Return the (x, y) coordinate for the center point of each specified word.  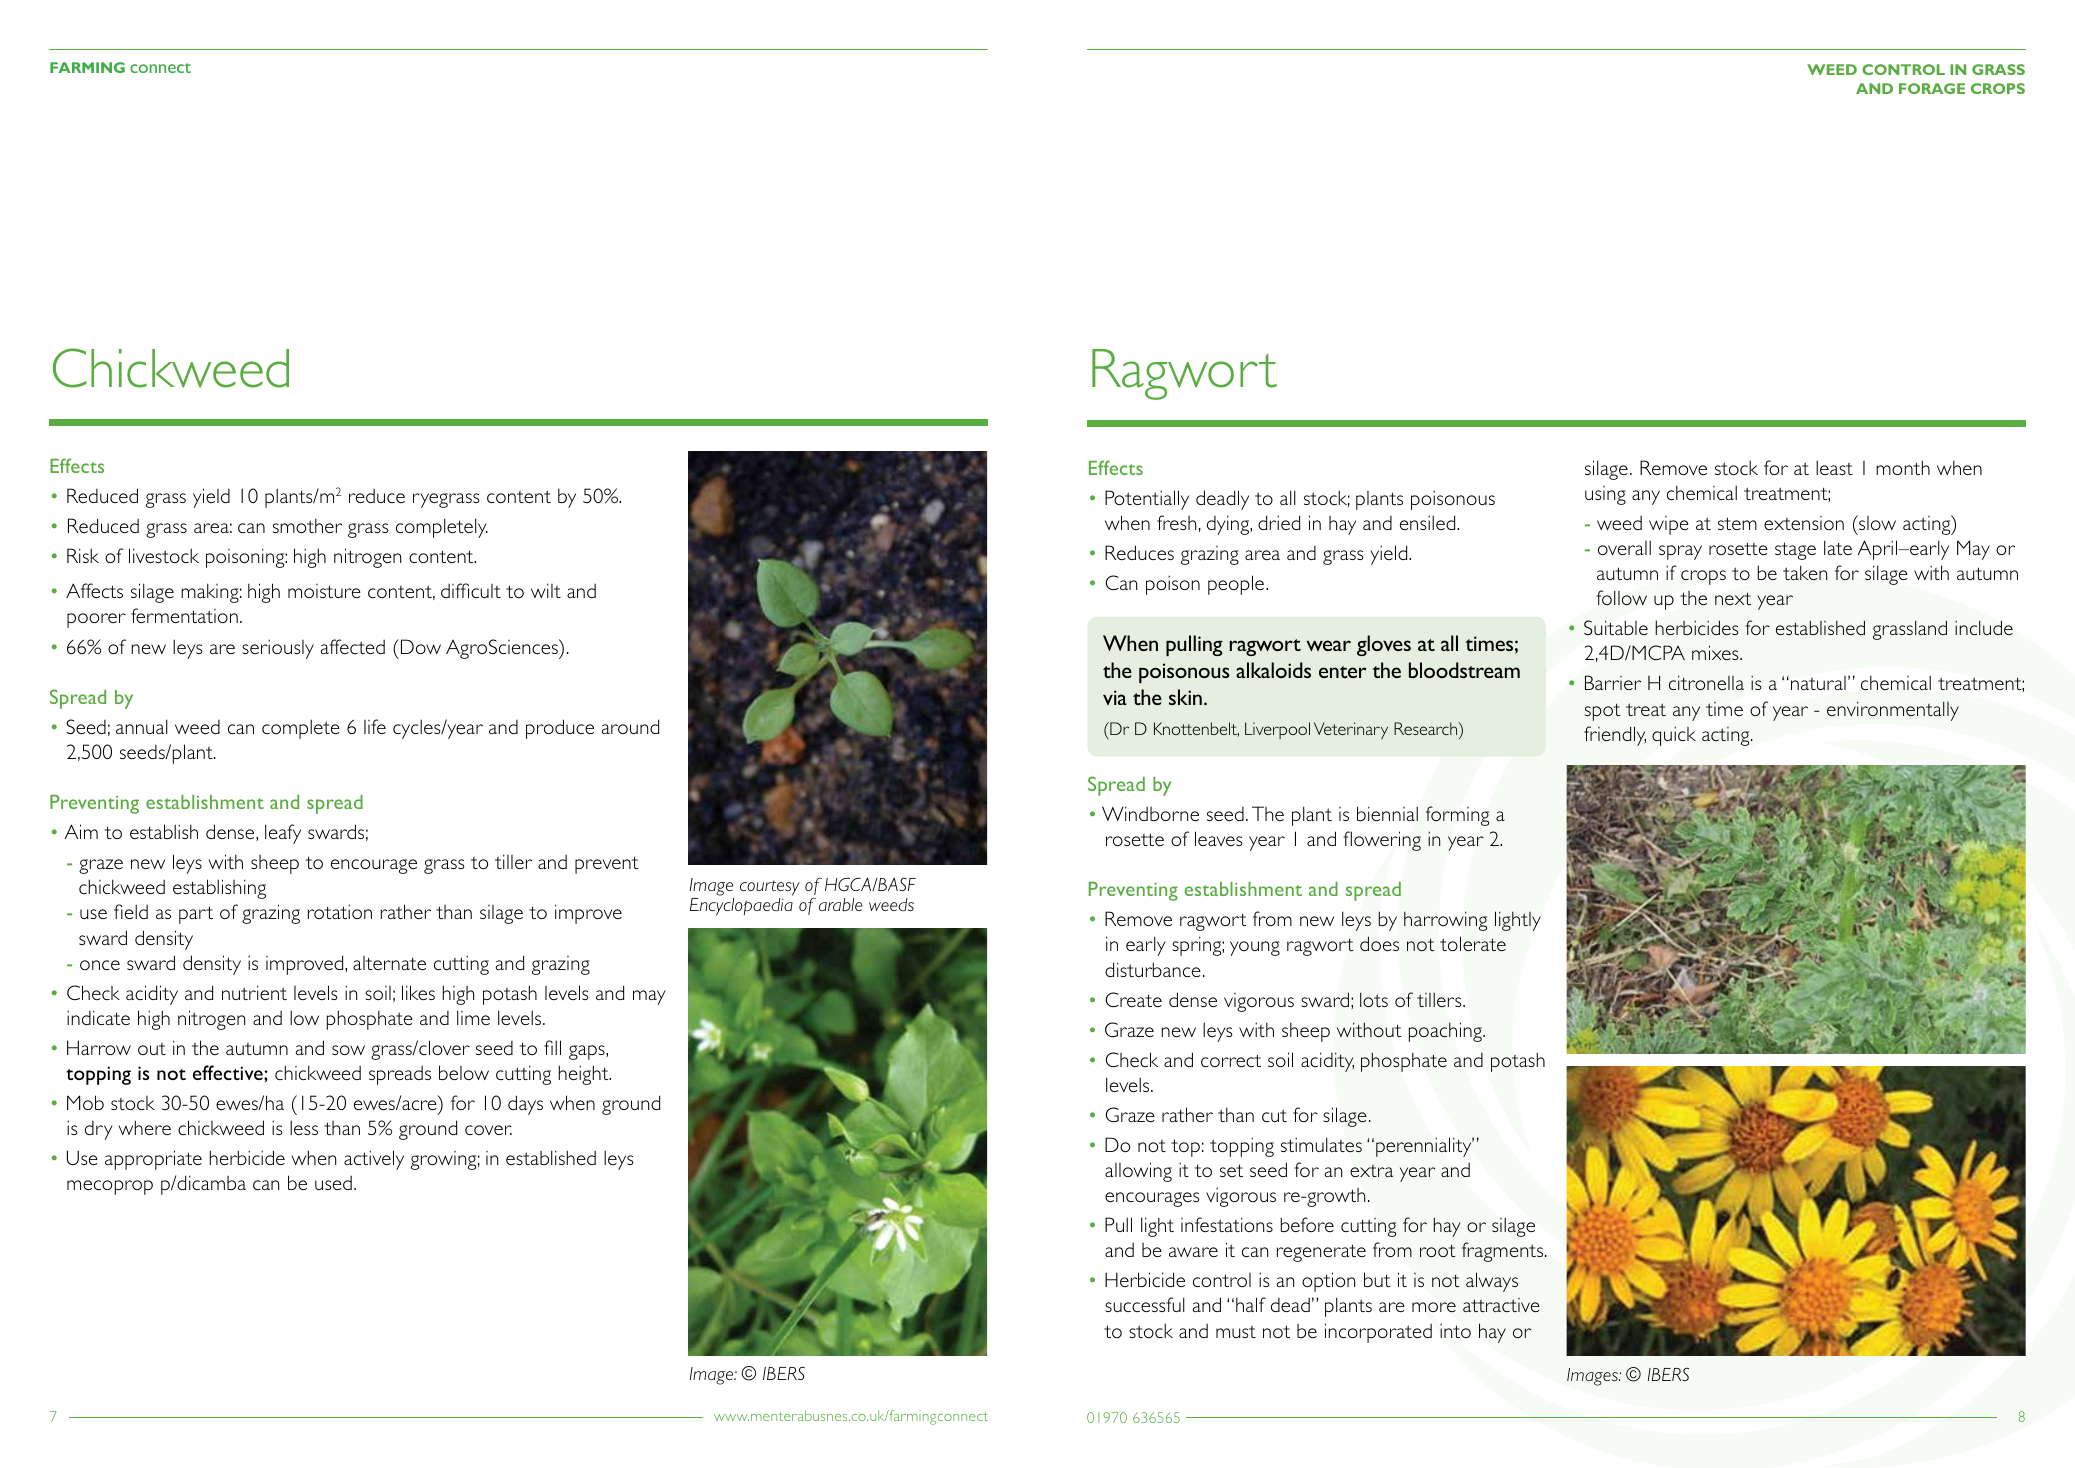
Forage (1932, 88)
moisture (324, 591)
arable (841, 904)
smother (307, 525)
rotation (340, 911)
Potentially (1147, 500)
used (333, 1183)
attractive (1501, 1305)
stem (1737, 523)
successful (1145, 1304)
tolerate (1473, 943)
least (1834, 467)
